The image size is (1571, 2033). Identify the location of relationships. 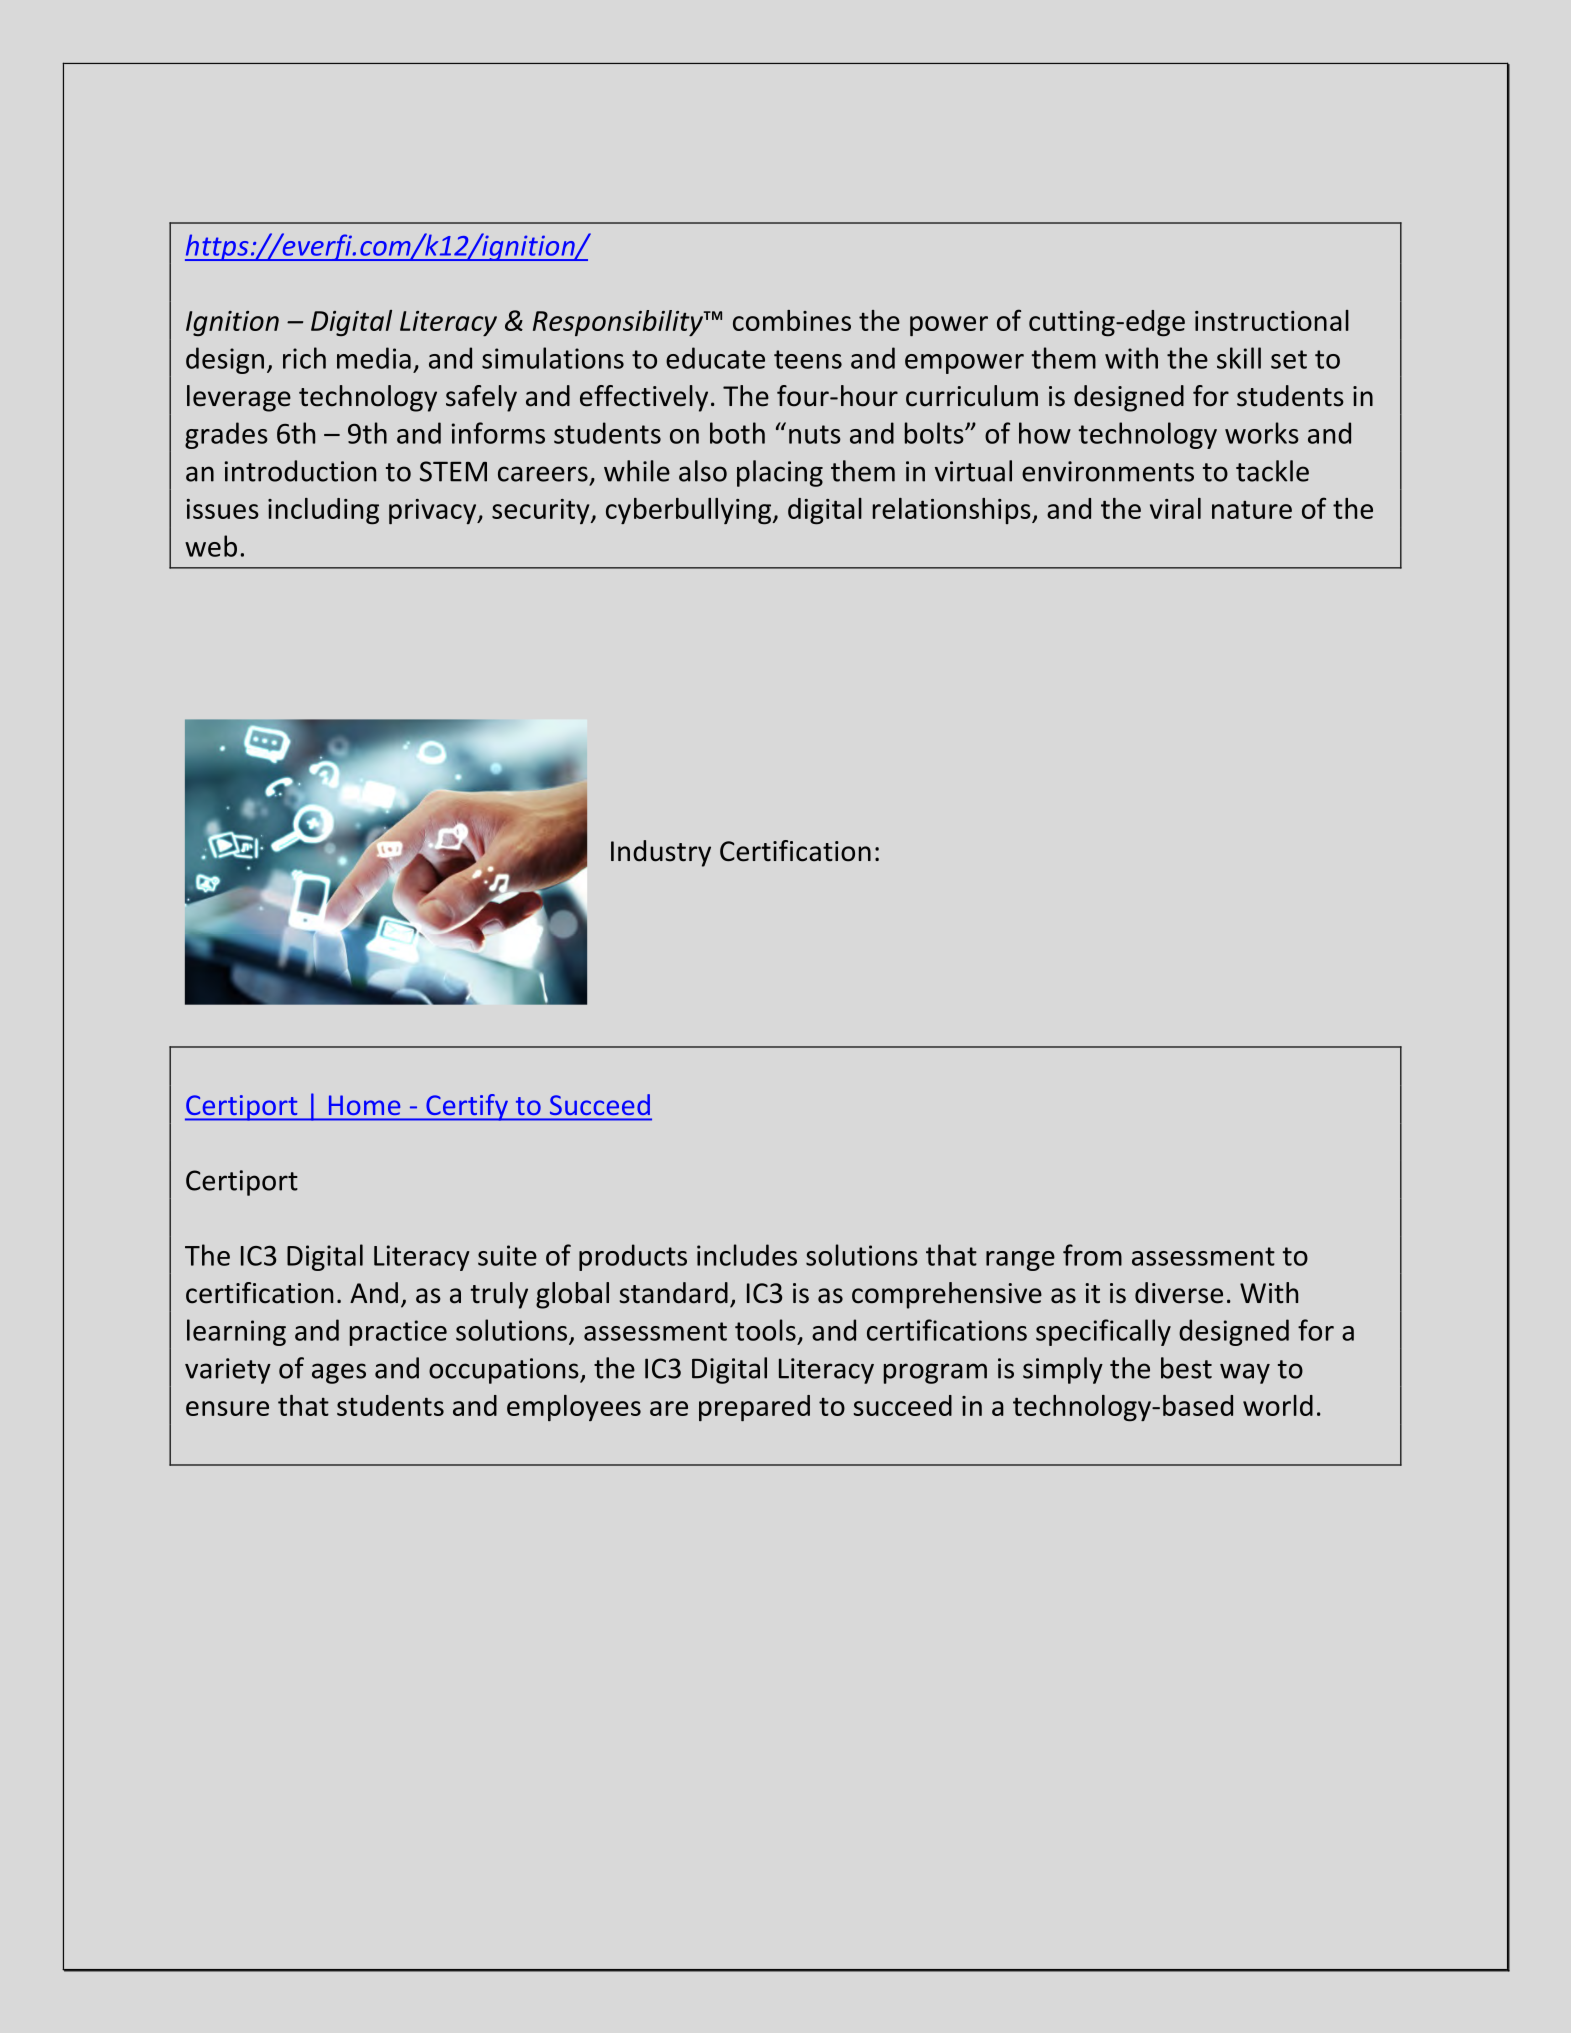
(953, 511).
